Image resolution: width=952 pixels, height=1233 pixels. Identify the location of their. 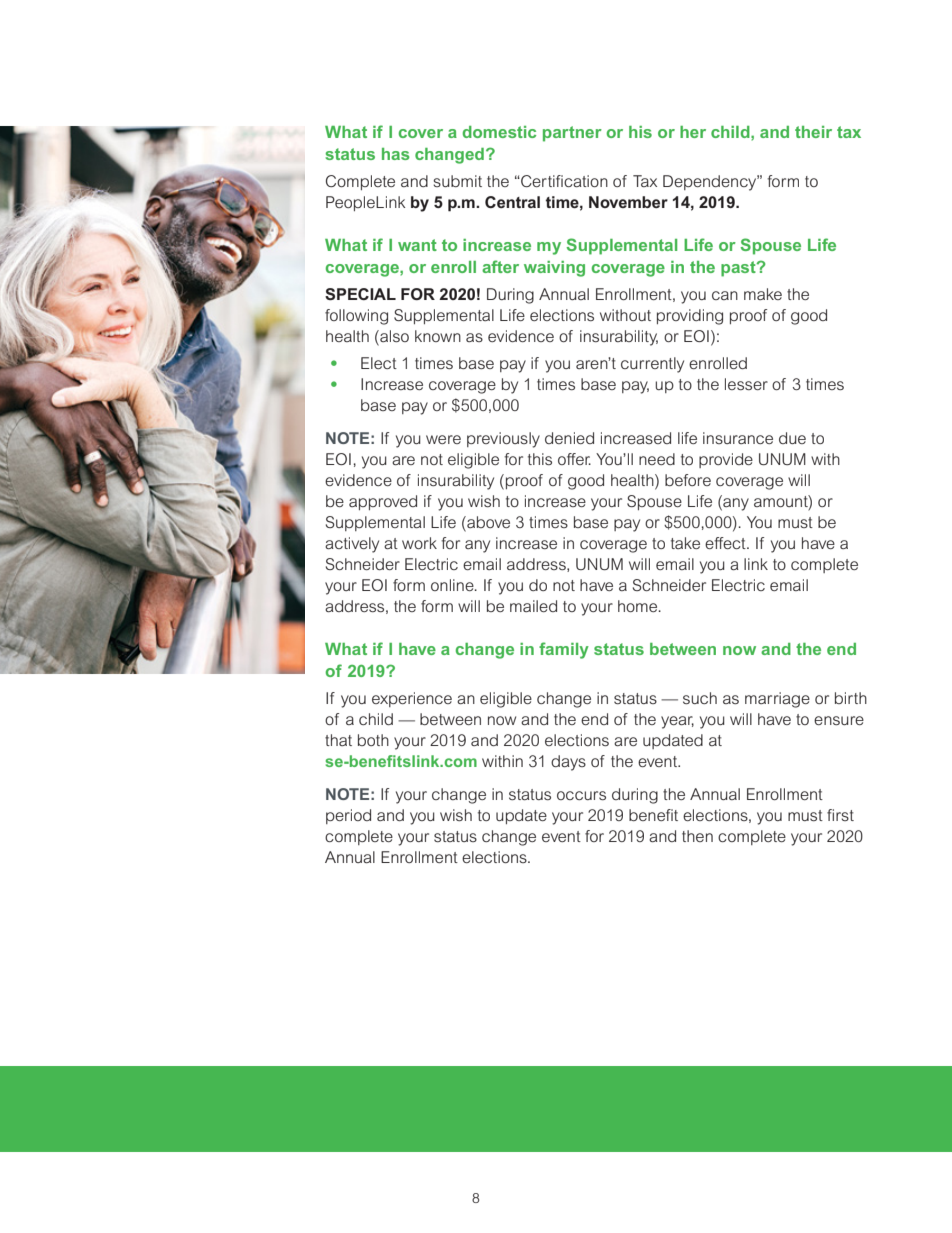
(813, 132).
